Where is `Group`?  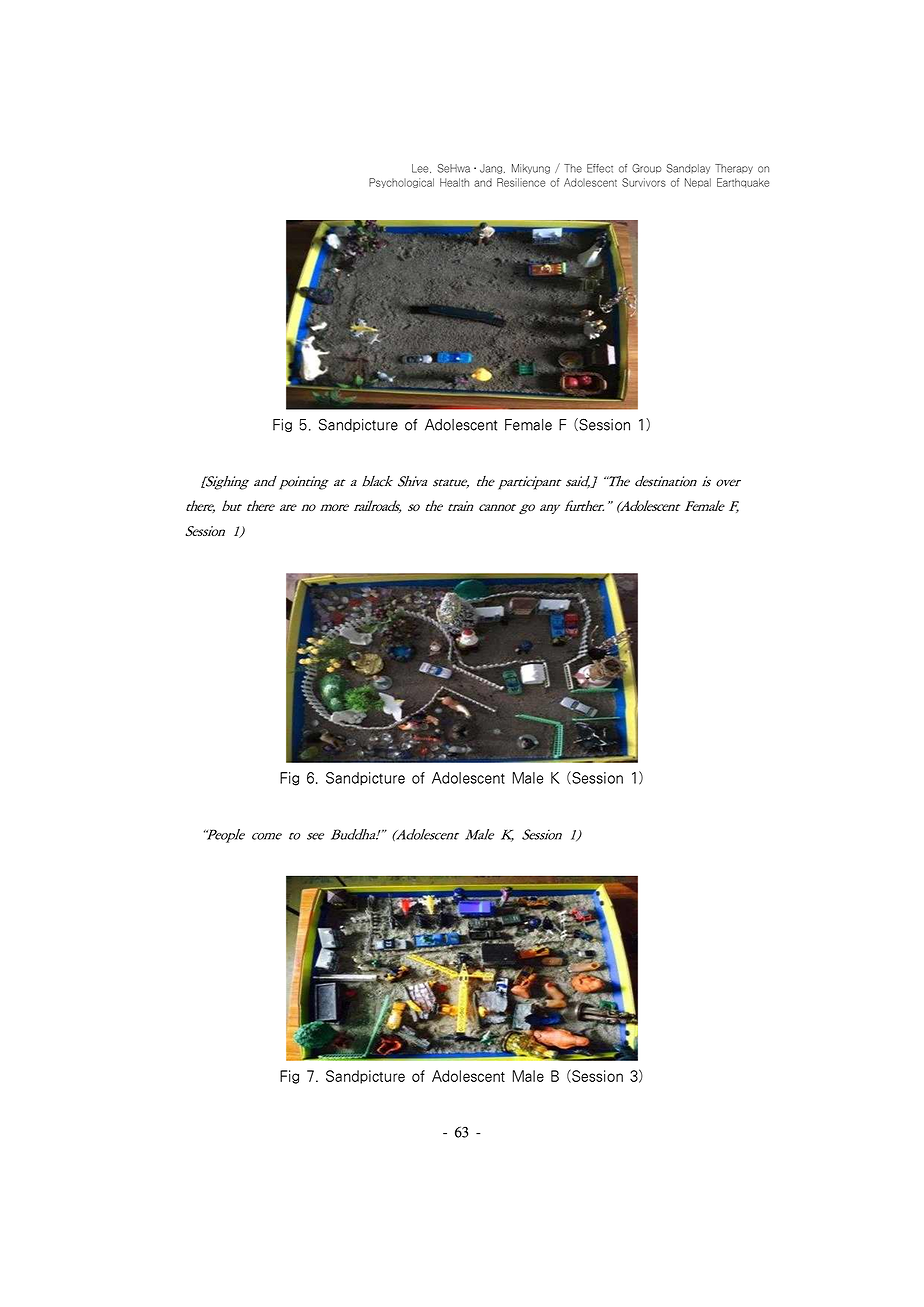 Group is located at coordinates (646, 169).
